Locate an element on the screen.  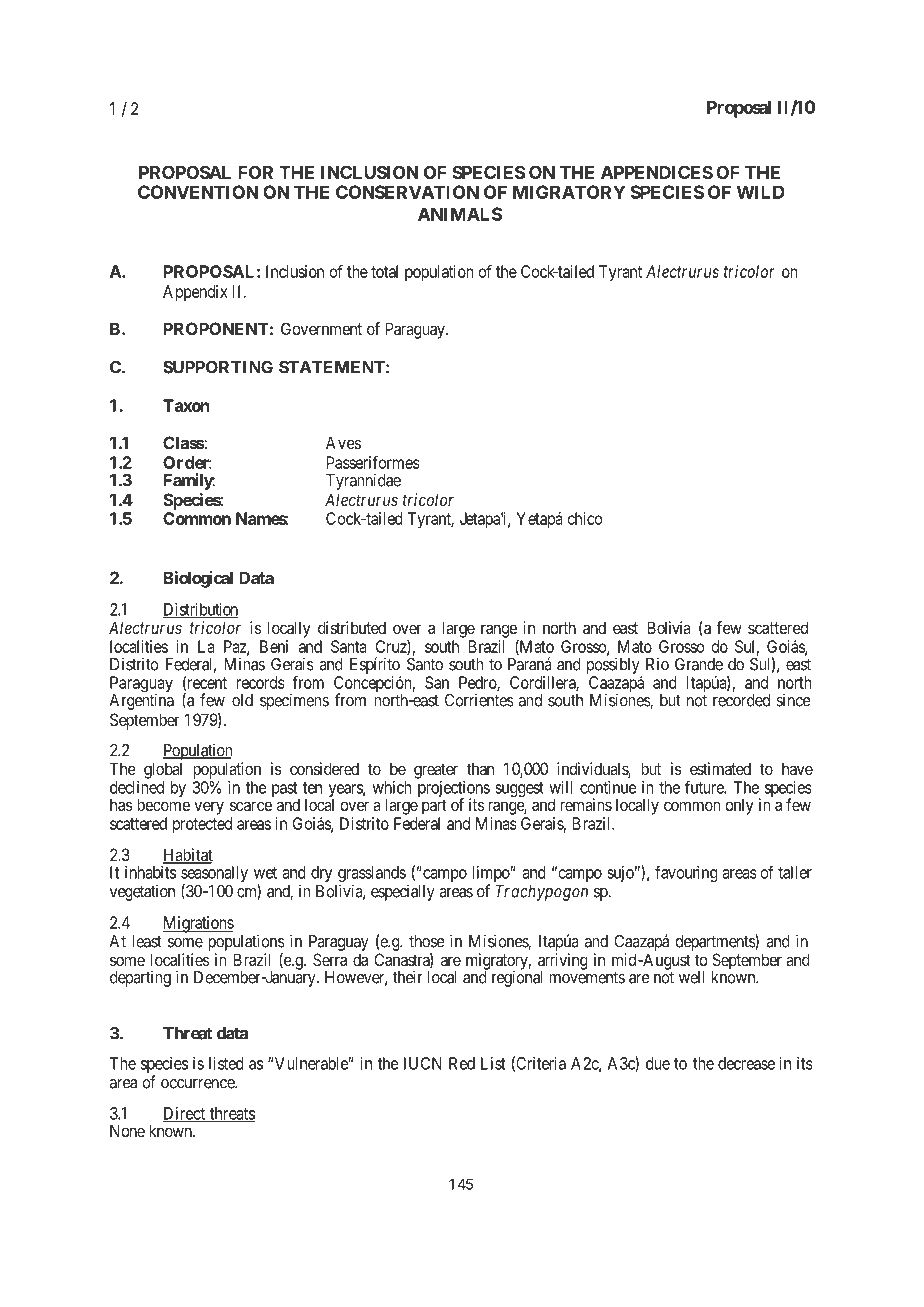
favouring is located at coordinates (686, 873).
